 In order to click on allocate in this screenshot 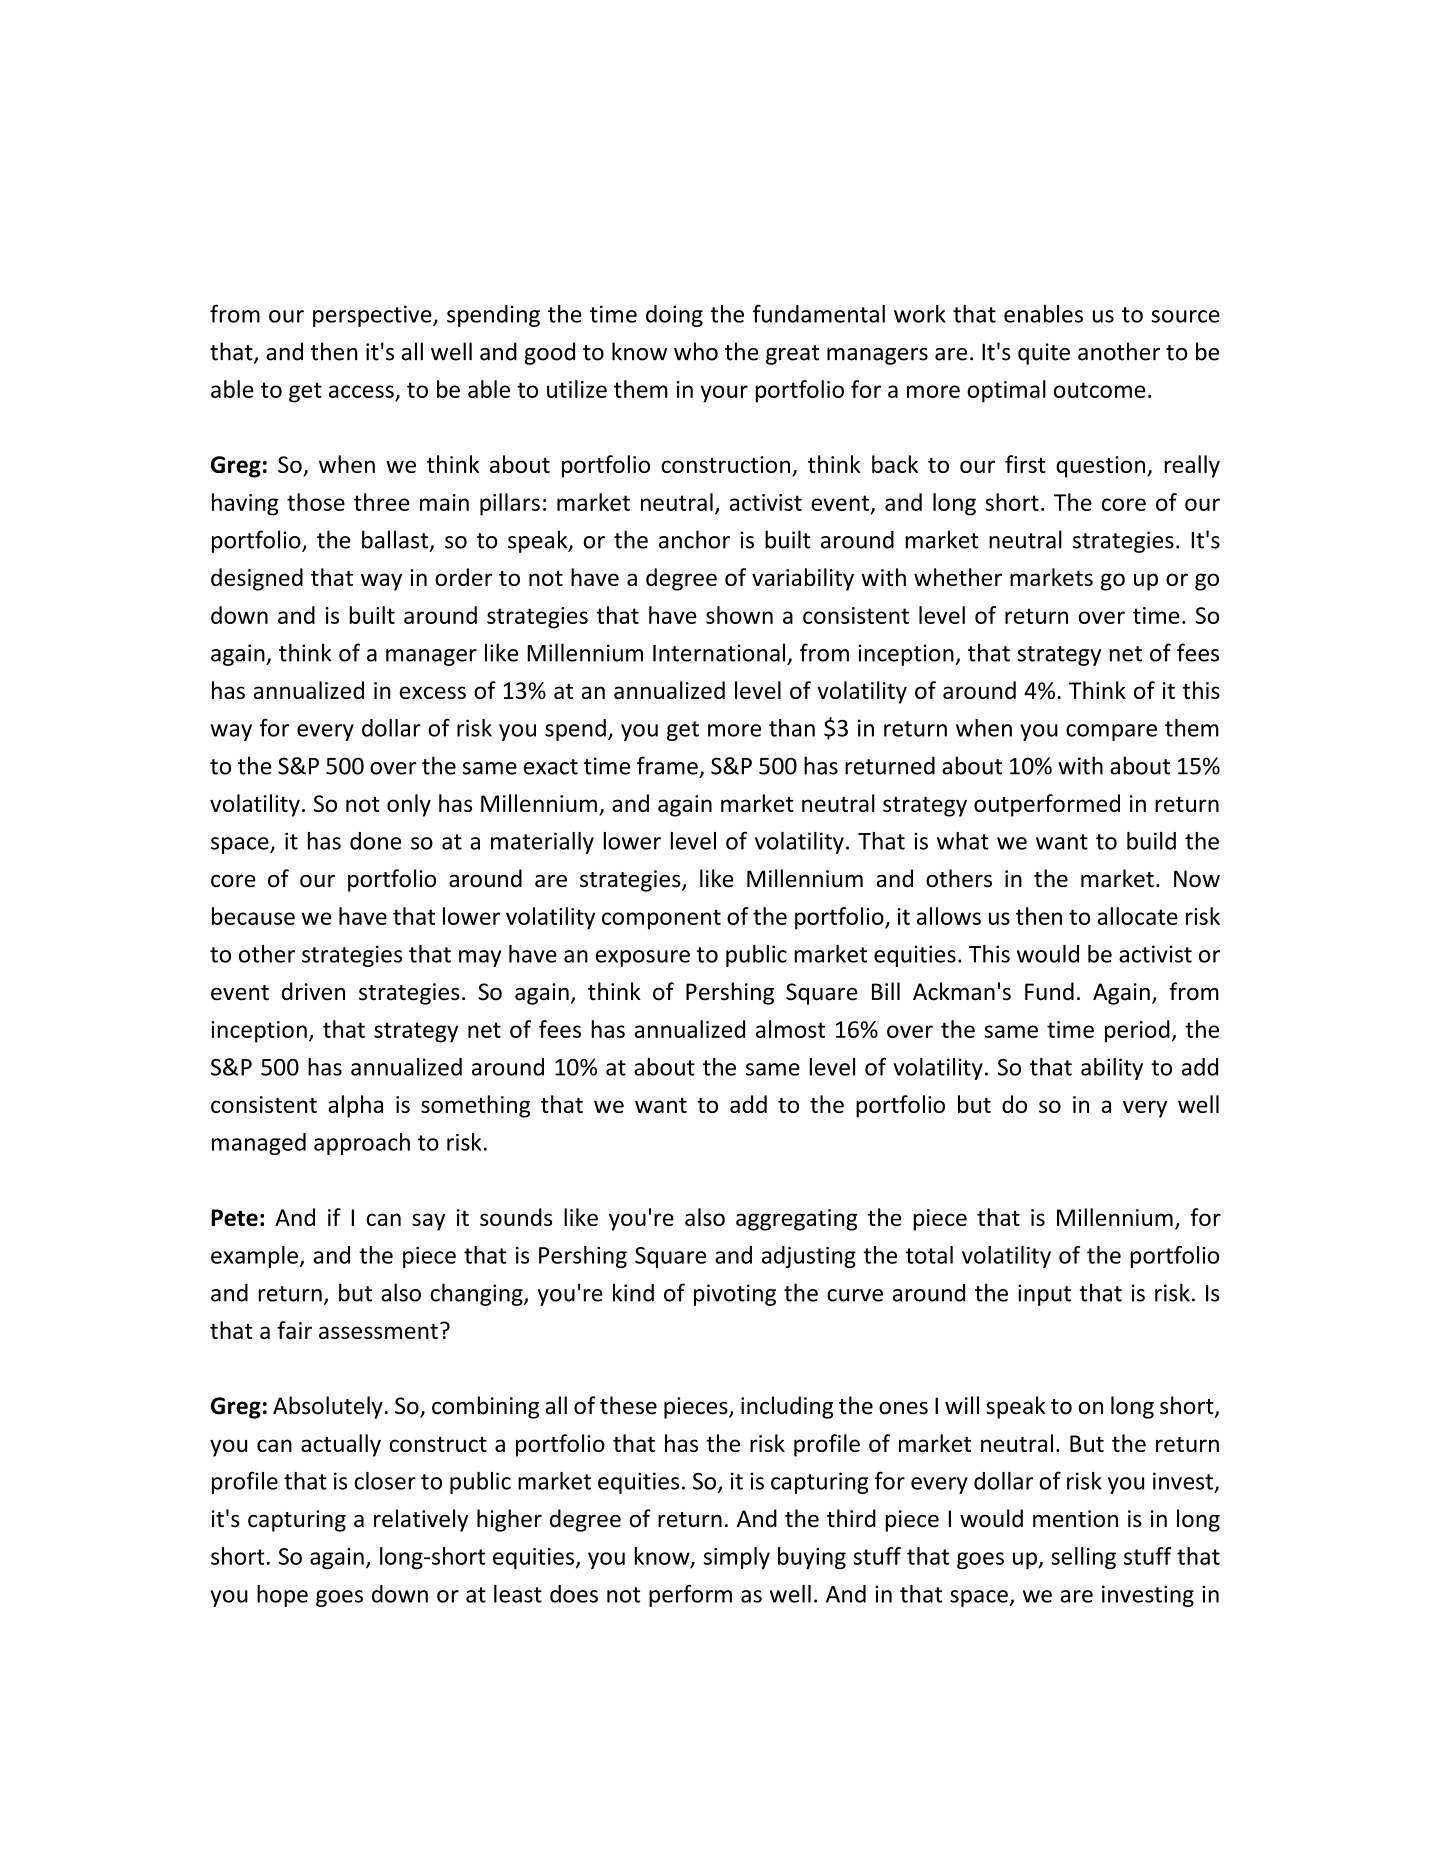, I will do `click(1137, 916)`.
